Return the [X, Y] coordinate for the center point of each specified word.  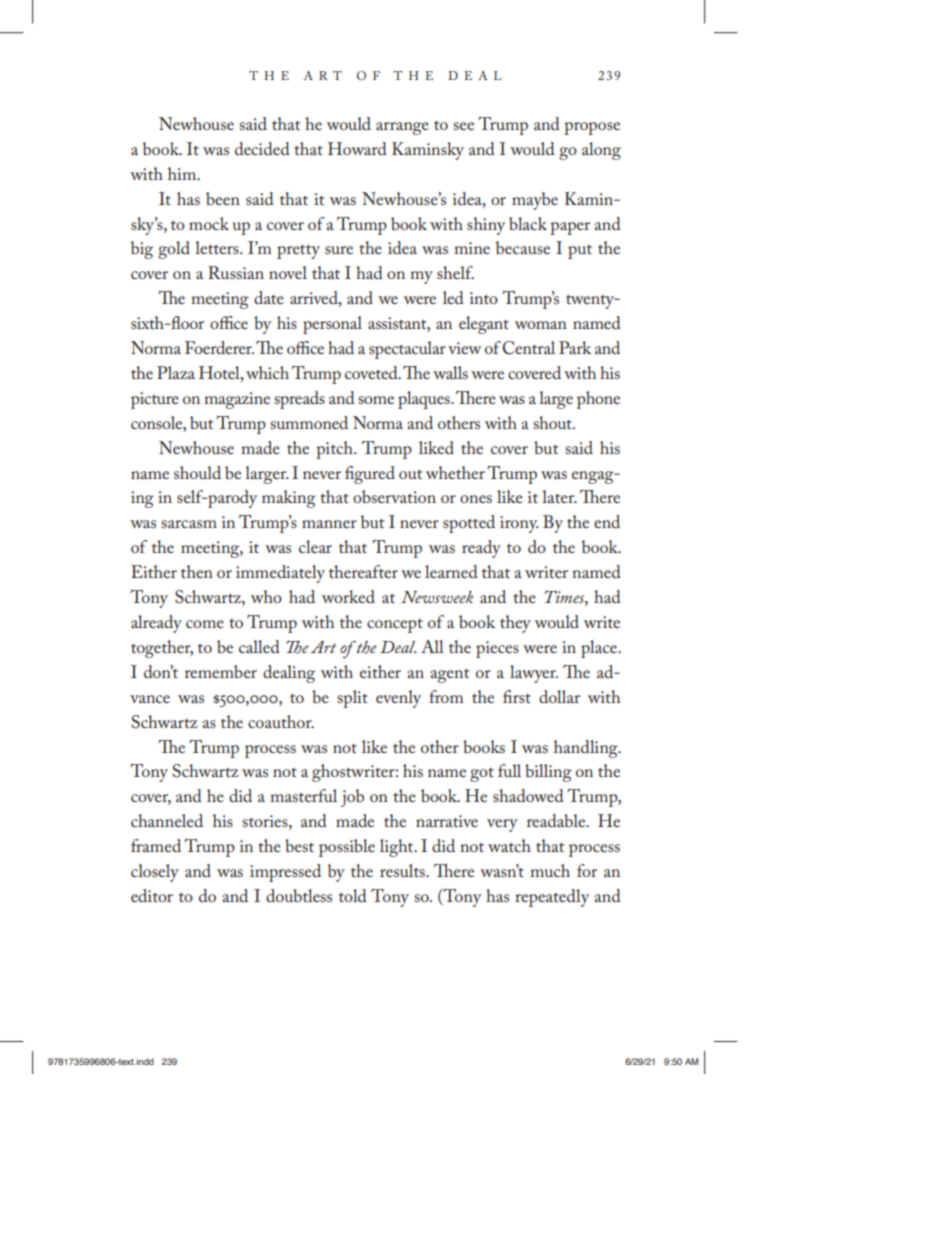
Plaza [176, 372]
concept [395, 626]
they [515, 624]
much [550, 870]
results [403, 870]
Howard [357, 148]
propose [592, 128]
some [376, 400]
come [205, 624]
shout [554, 422]
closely [155, 873]
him [183, 173]
